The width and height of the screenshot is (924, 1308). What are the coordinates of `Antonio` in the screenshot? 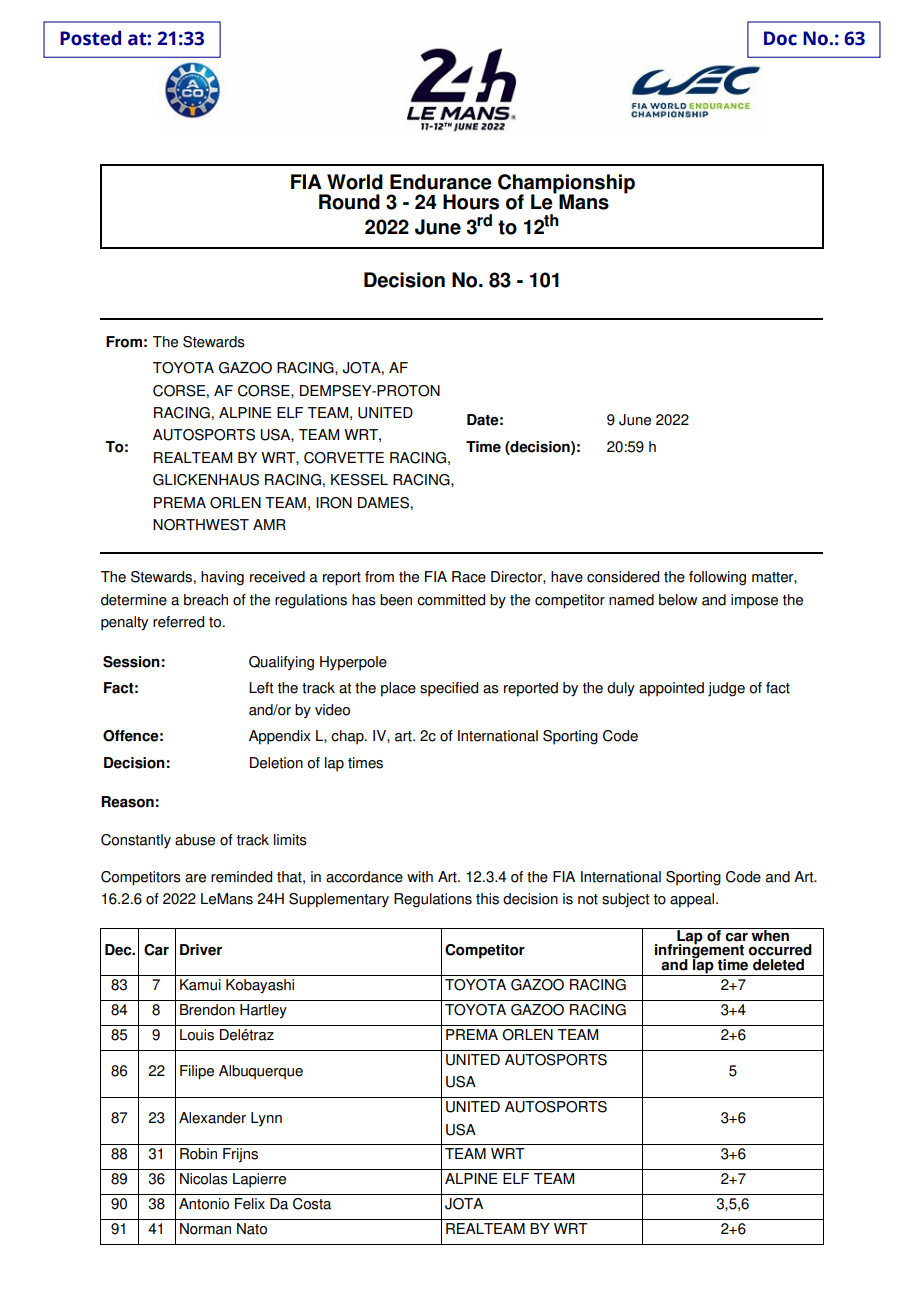 It's located at (204, 1204).
